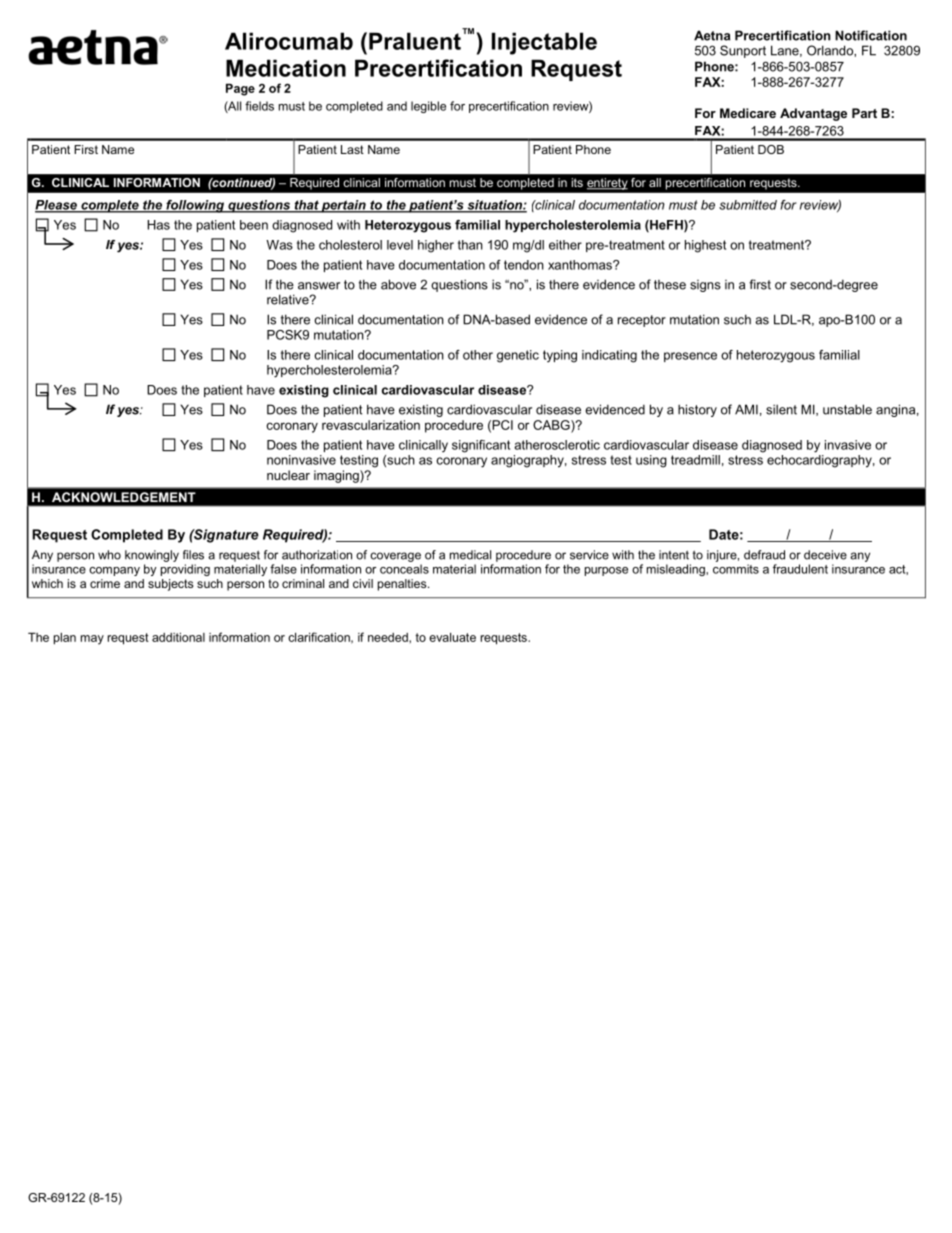 The image size is (952, 1233). Describe the element at coordinates (800, 569) in the screenshot. I see `fraudulent` at that location.
